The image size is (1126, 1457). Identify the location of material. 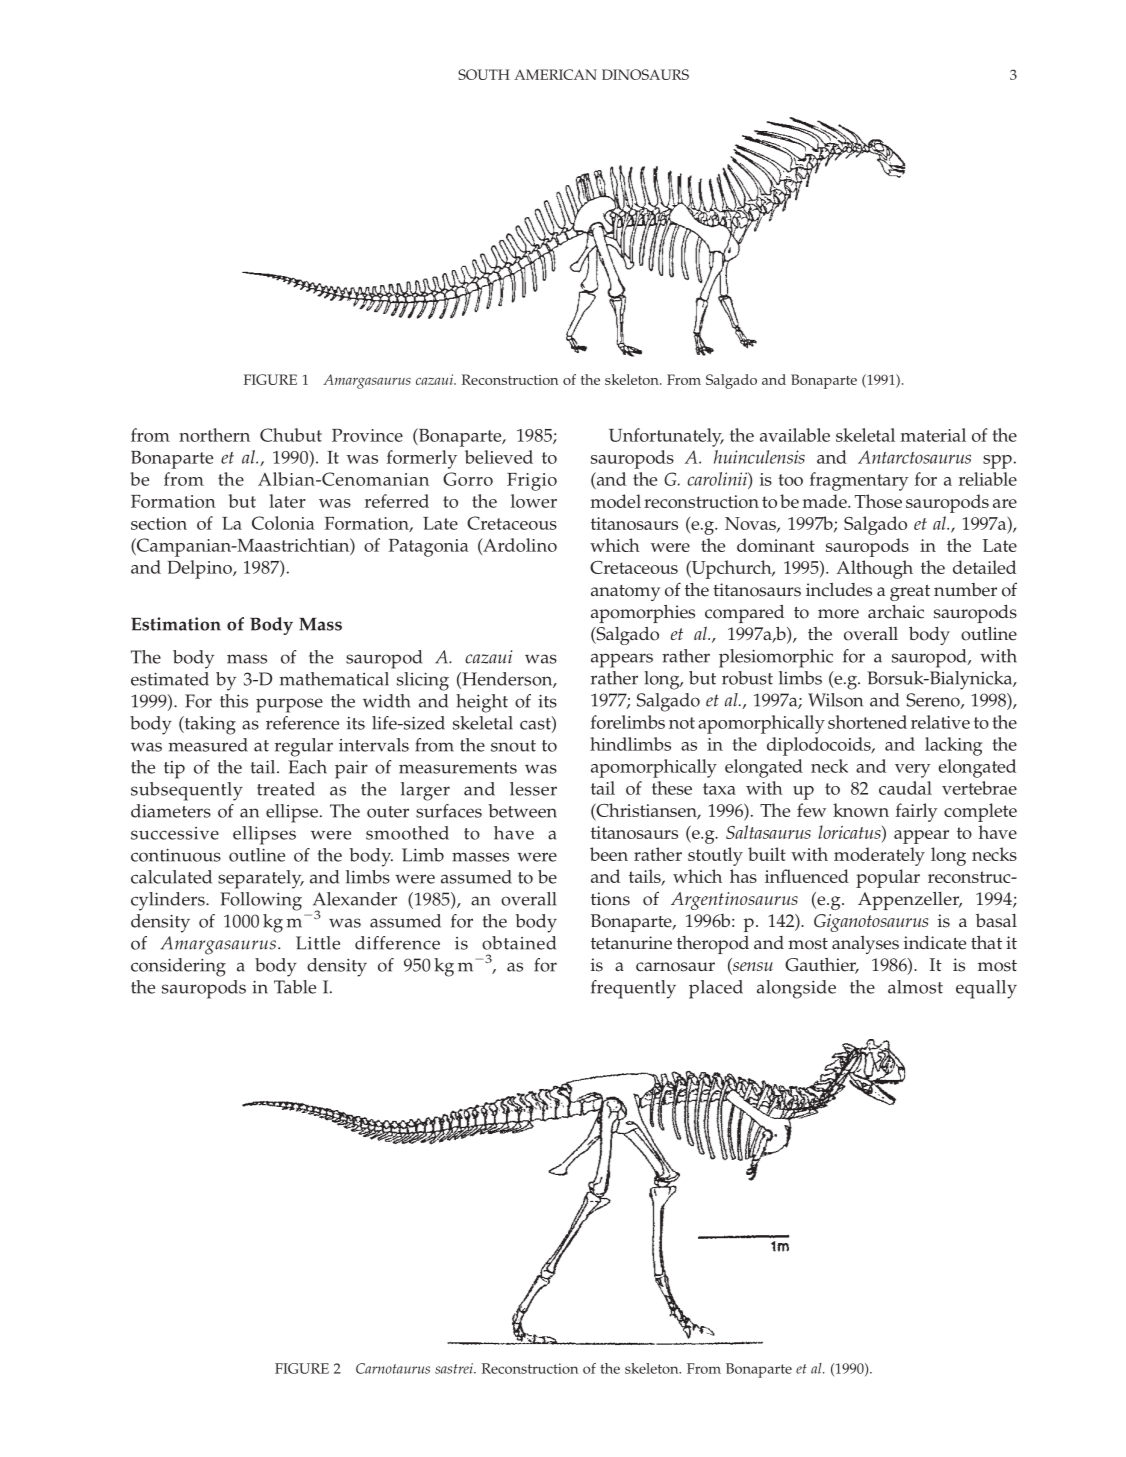
(933, 435).
